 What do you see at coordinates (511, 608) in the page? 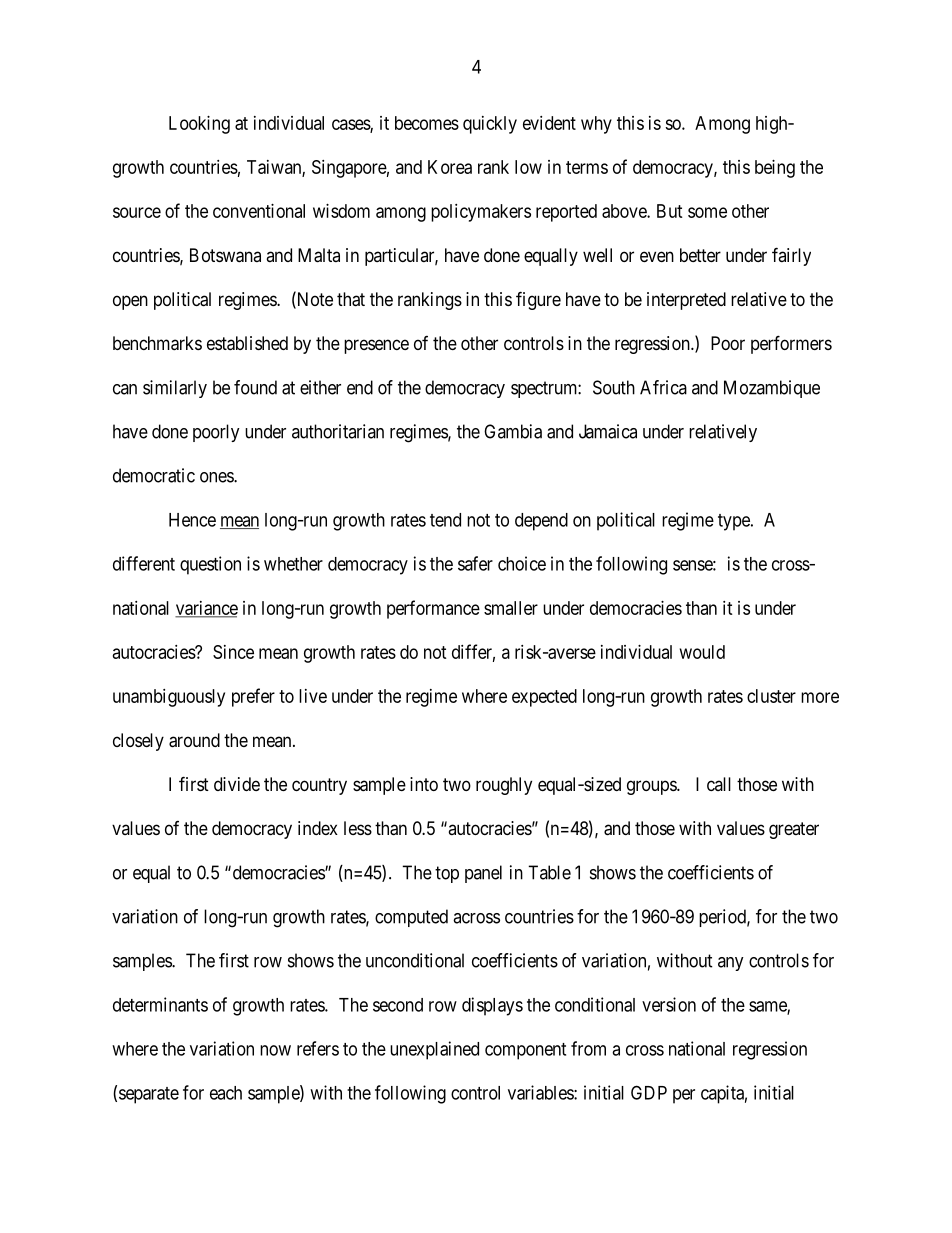
I see `smaller` at bounding box center [511, 608].
